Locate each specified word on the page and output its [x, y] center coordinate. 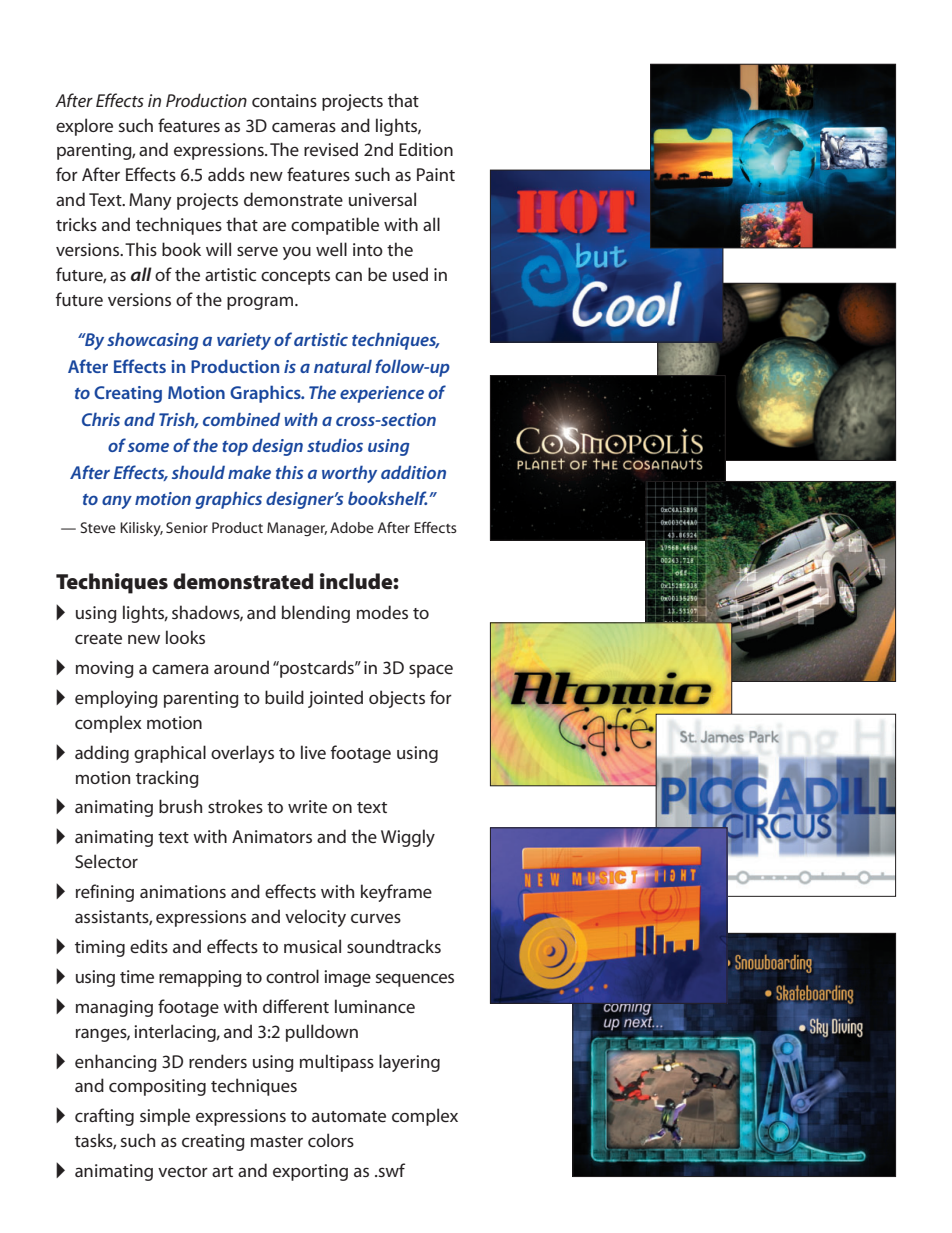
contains [284, 100]
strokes [235, 806]
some [148, 447]
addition [413, 472]
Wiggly [408, 838]
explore [84, 127]
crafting [104, 1117]
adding [102, 754]
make [249, 472]
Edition [426, 149]
